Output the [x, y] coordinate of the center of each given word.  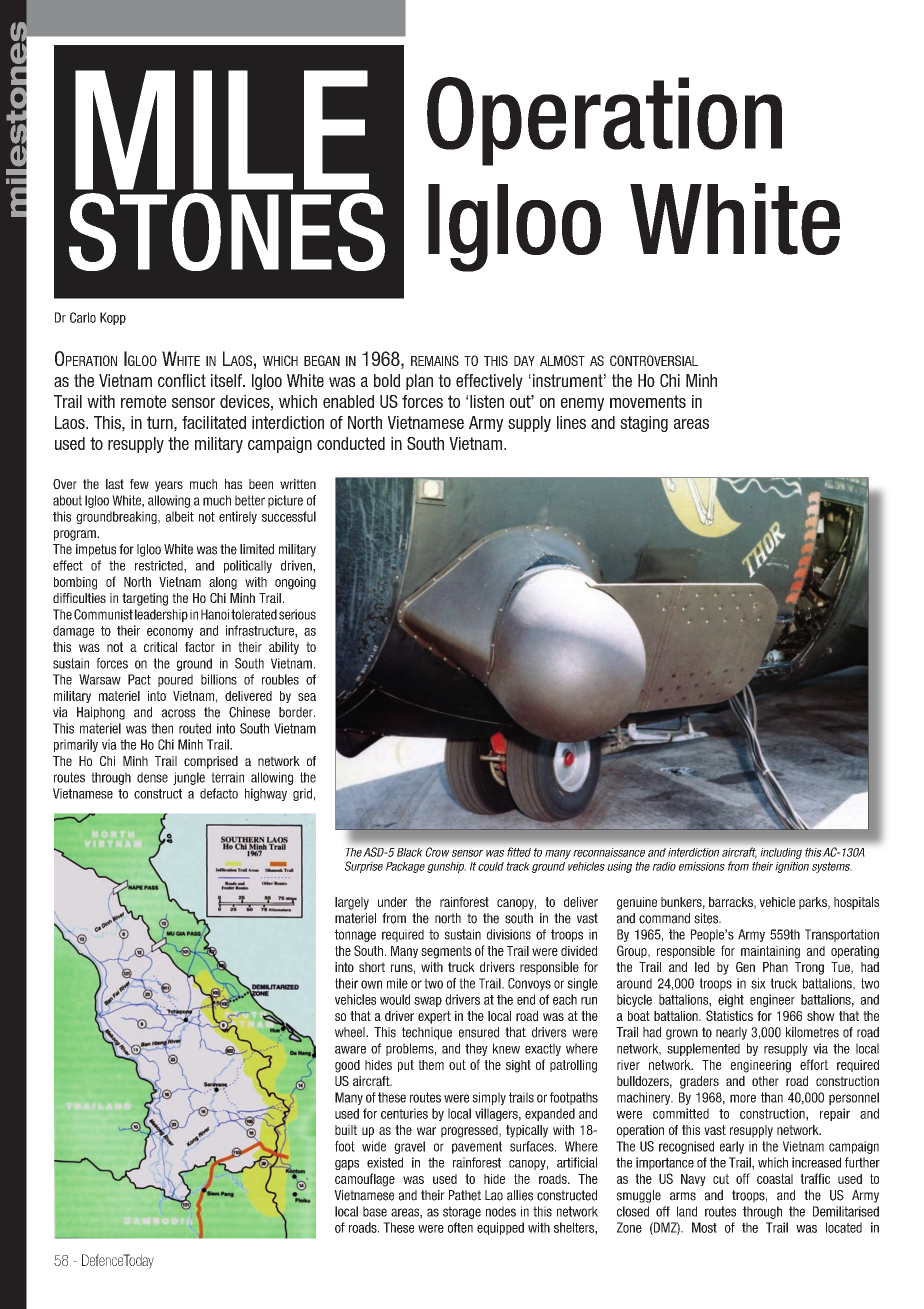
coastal [775, 1179]
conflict [182, 380]
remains [435, 360]
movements [648, 401]
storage [462, 1212]
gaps [347, 1165]
